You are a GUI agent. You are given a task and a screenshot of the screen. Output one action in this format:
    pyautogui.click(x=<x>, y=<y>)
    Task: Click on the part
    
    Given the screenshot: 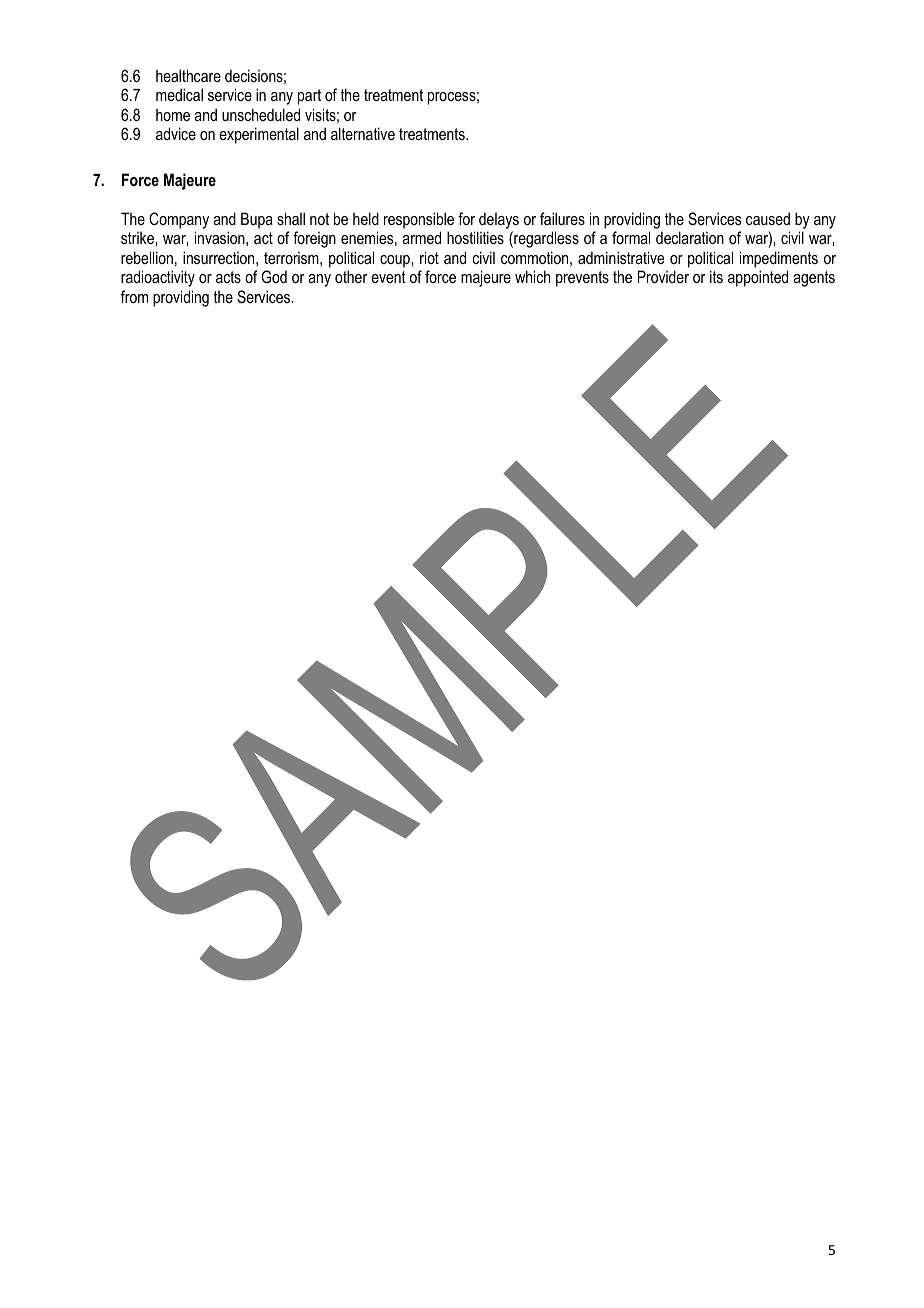 What is the action you would take?
    pyautogui.click(x=309, y=97)
